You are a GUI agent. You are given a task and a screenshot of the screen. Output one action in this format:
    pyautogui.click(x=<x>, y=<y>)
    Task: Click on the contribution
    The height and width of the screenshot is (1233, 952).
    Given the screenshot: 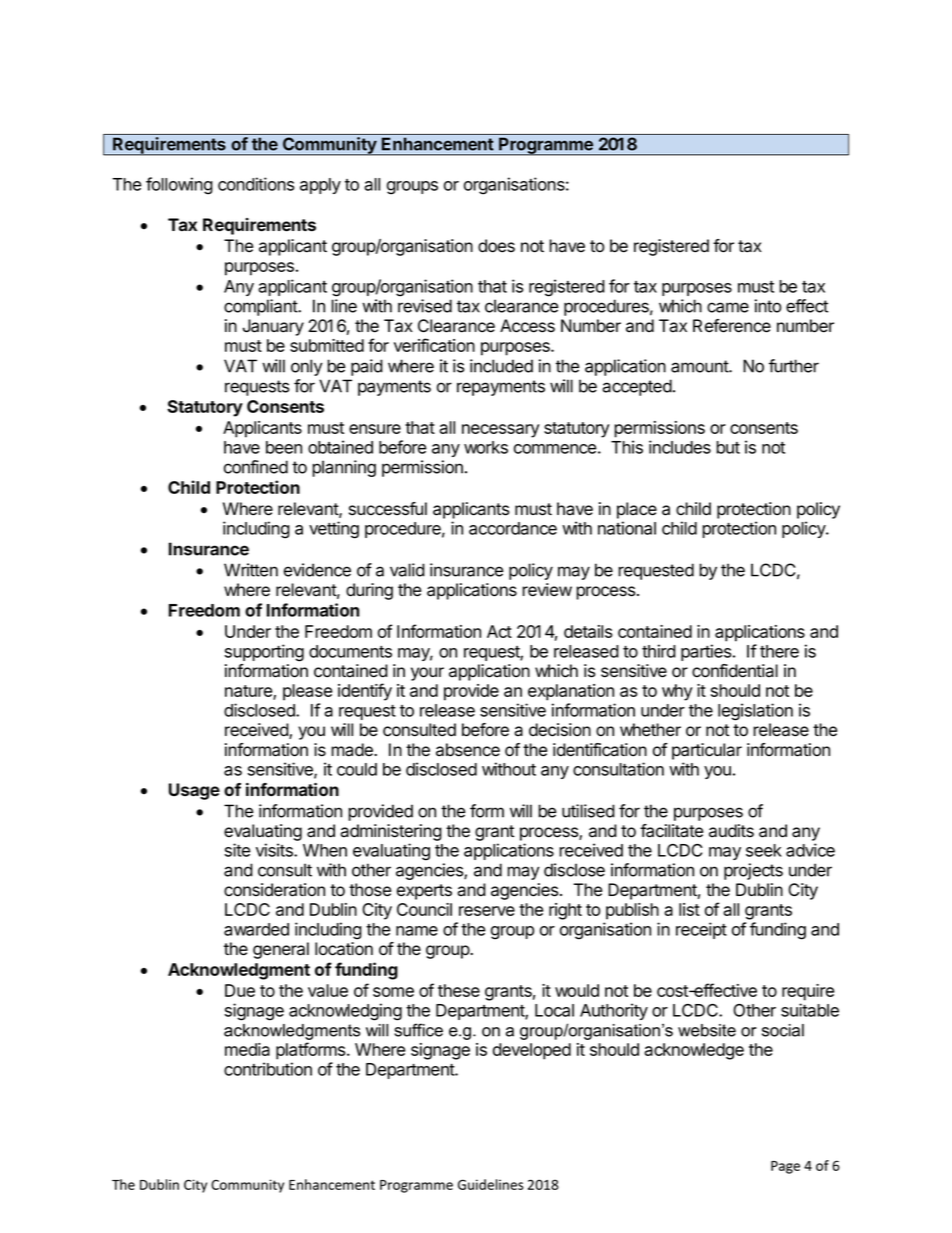 What is the action you would take?
    pyautogui.click(x=268, y=1069)
